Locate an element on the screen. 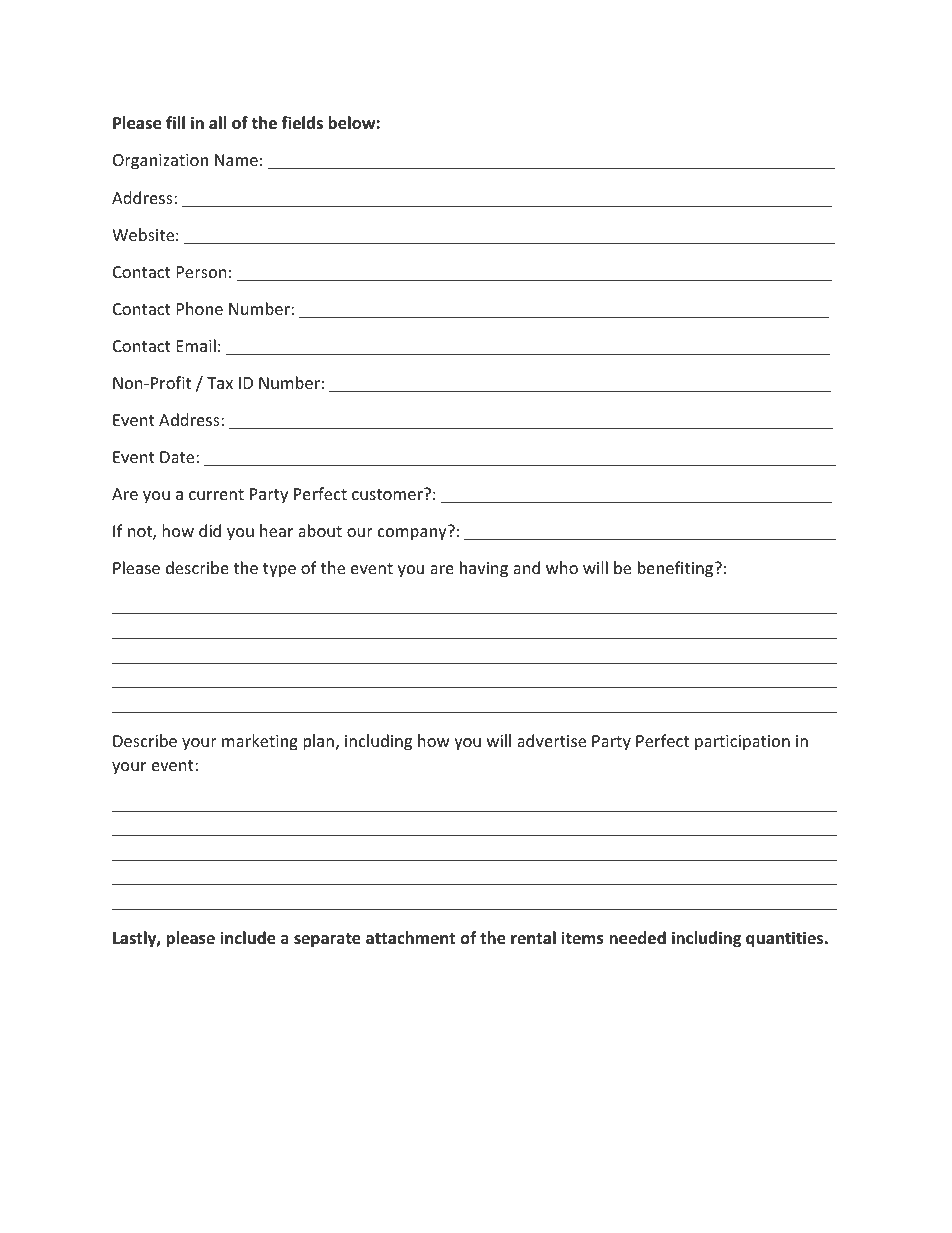 The height and width of the screenshot is (1233, 952). fields is located at coordinates (302, 123).
